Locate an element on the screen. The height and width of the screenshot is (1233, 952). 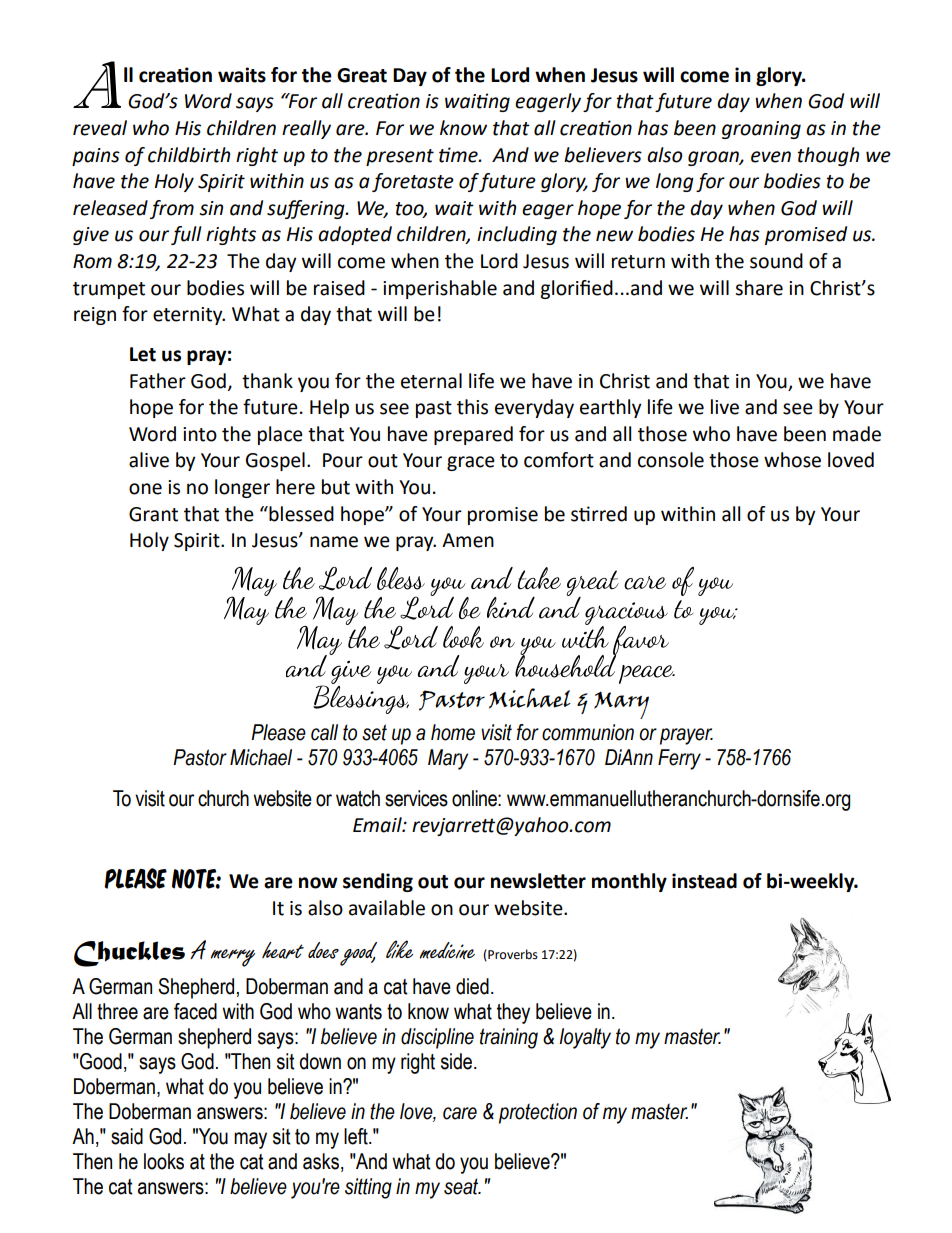
present is located at coordinates (400, 157).
